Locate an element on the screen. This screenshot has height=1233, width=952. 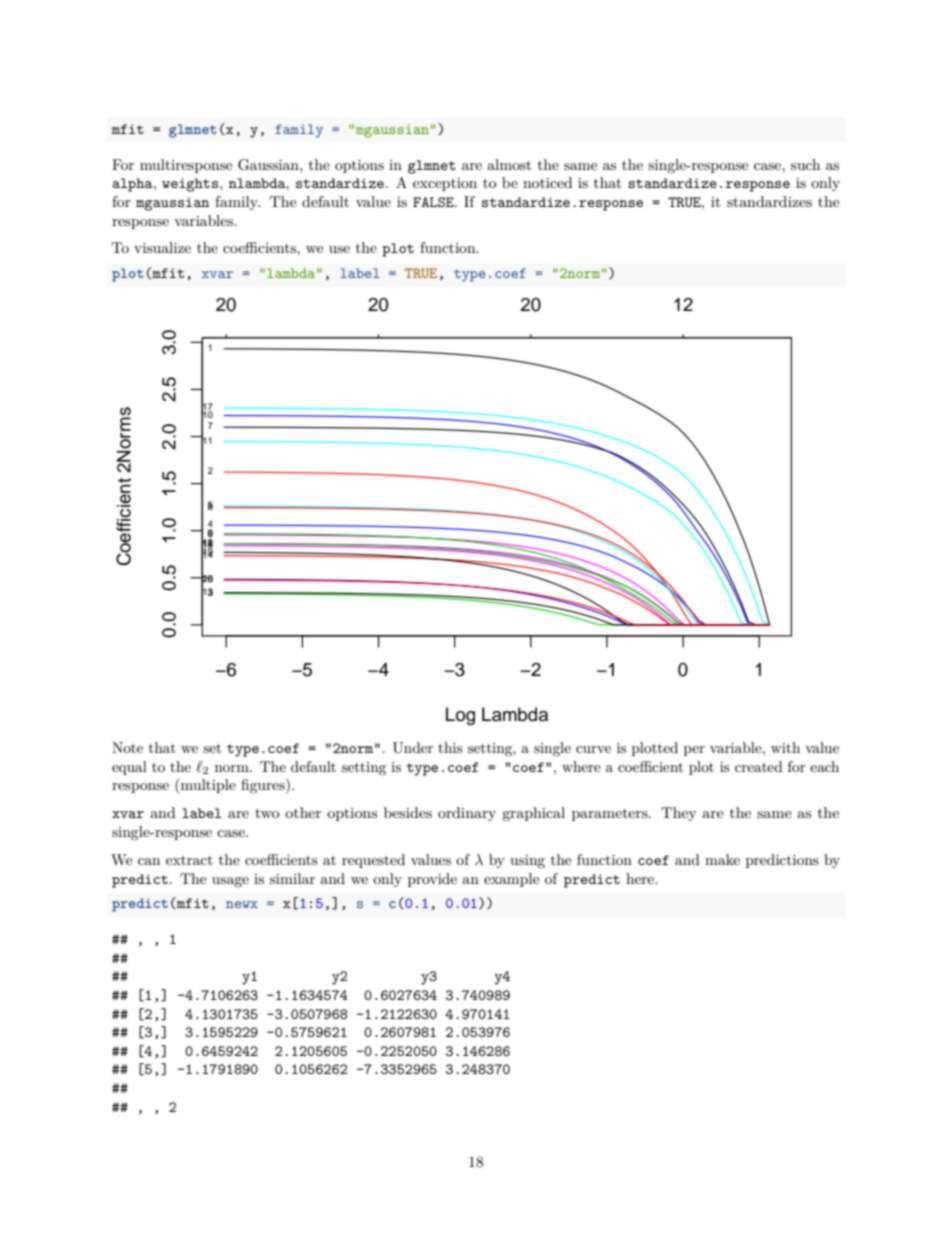
this is located at coordinates (450, 747).
